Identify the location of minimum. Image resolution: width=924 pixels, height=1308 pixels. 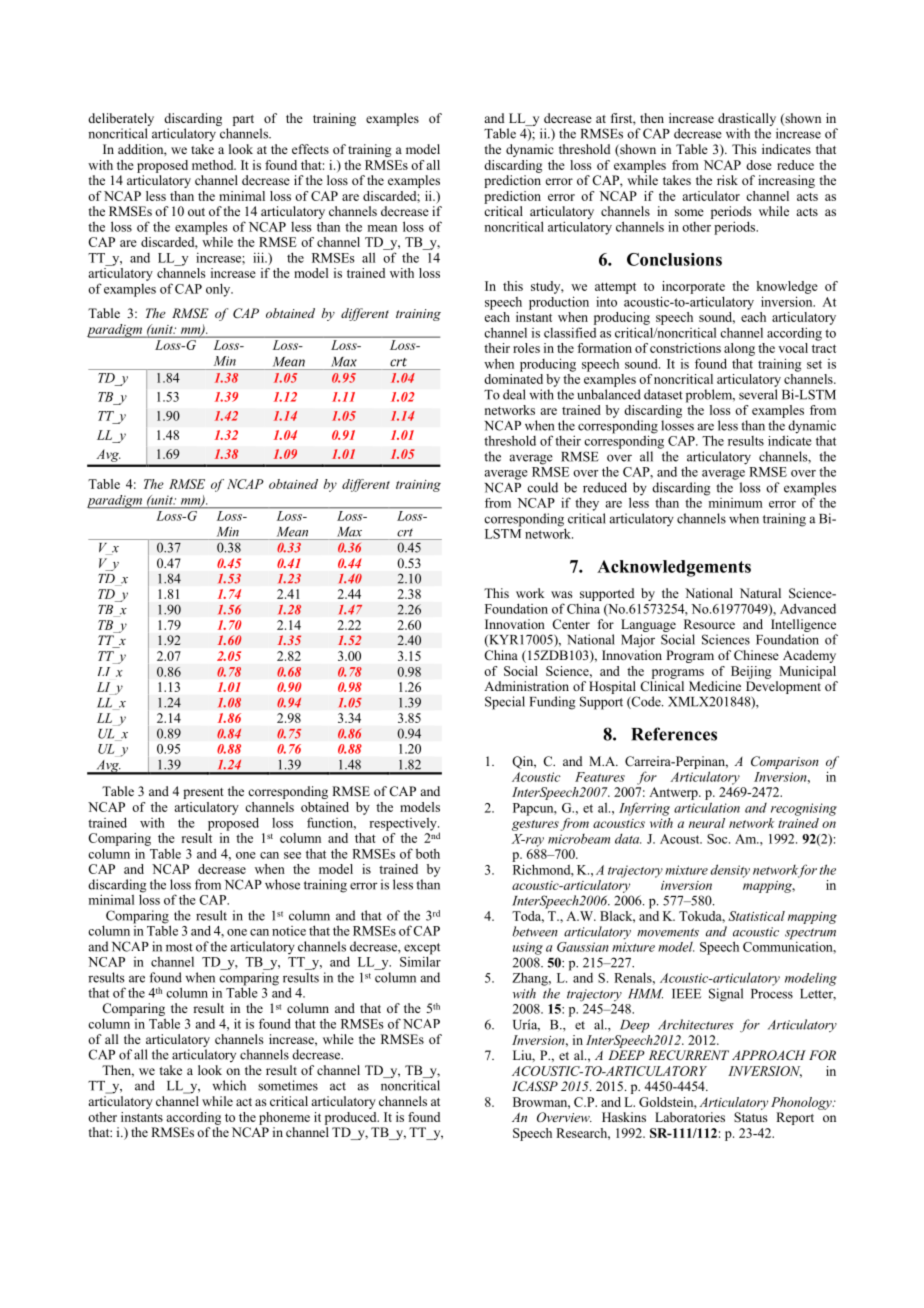
(734, 501).
